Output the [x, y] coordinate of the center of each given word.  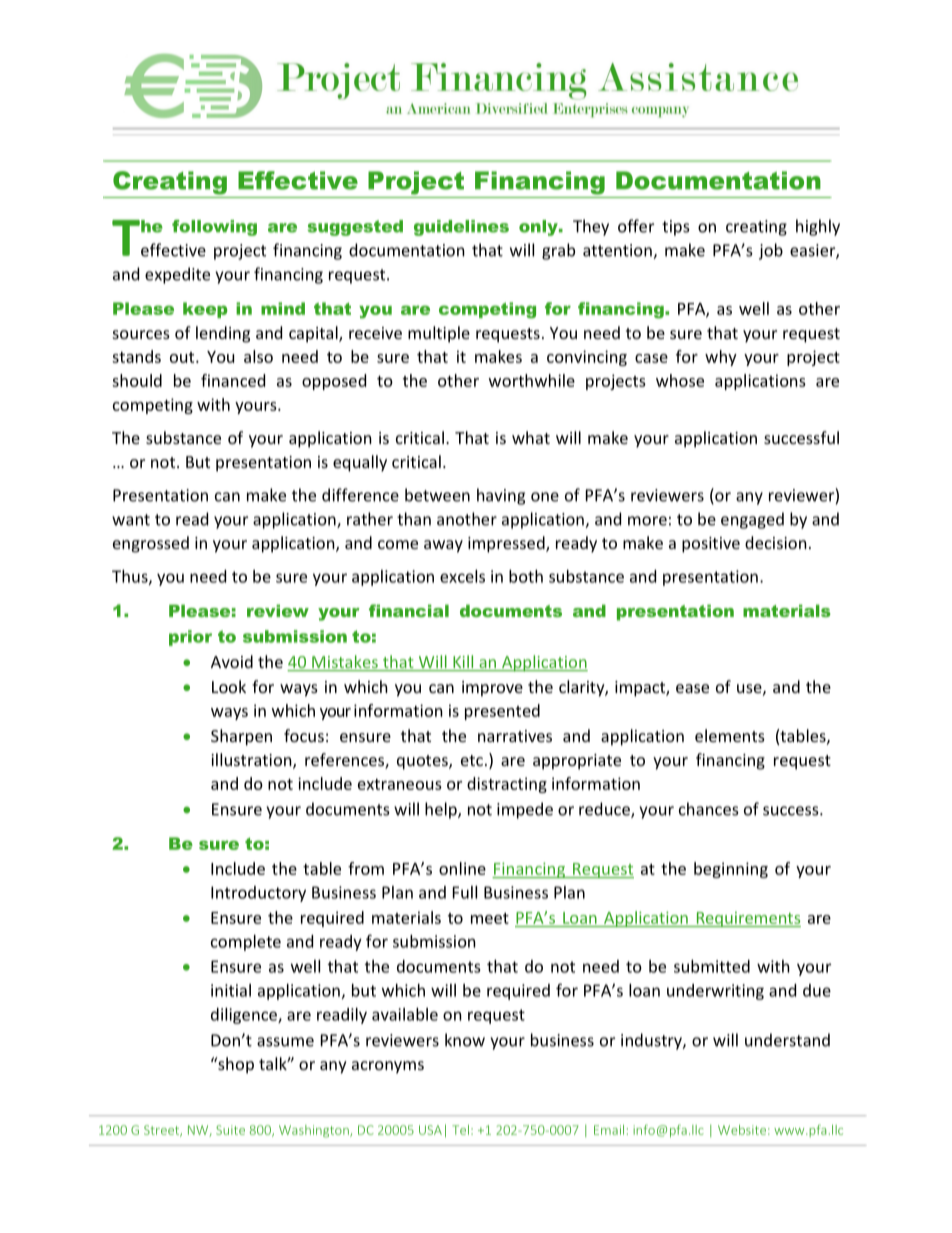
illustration [252, 761]
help [442, 810]
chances [709, 809]
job [771, 251]
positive [711, 545]
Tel [460, 1130]
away [443, 546]
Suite [230, 1130]
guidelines [461, 228]
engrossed [151, 544]
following [214, 228]
